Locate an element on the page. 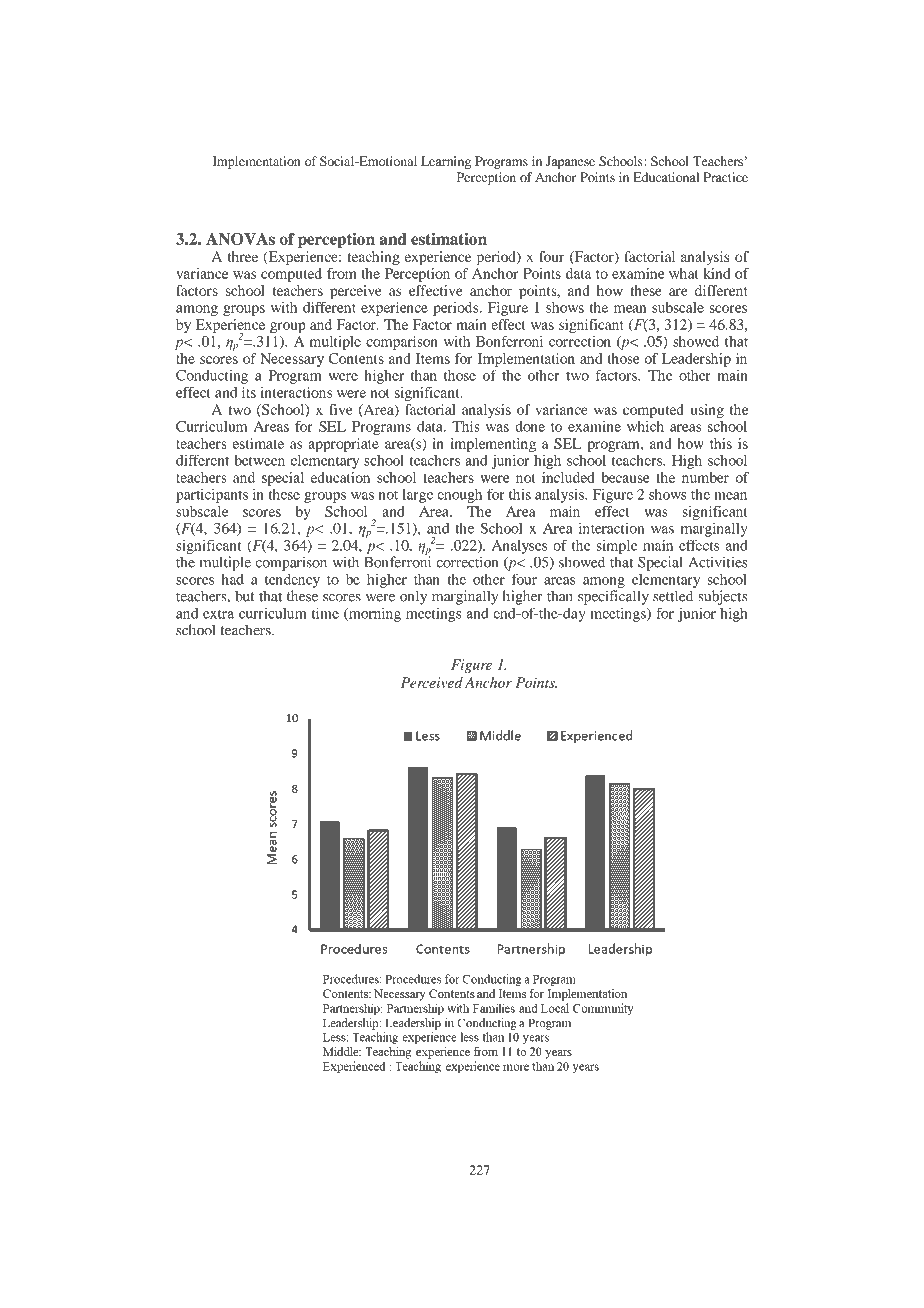 The height and width of the image is (1308, 924). Learning is located at coordinates (446, 162).
